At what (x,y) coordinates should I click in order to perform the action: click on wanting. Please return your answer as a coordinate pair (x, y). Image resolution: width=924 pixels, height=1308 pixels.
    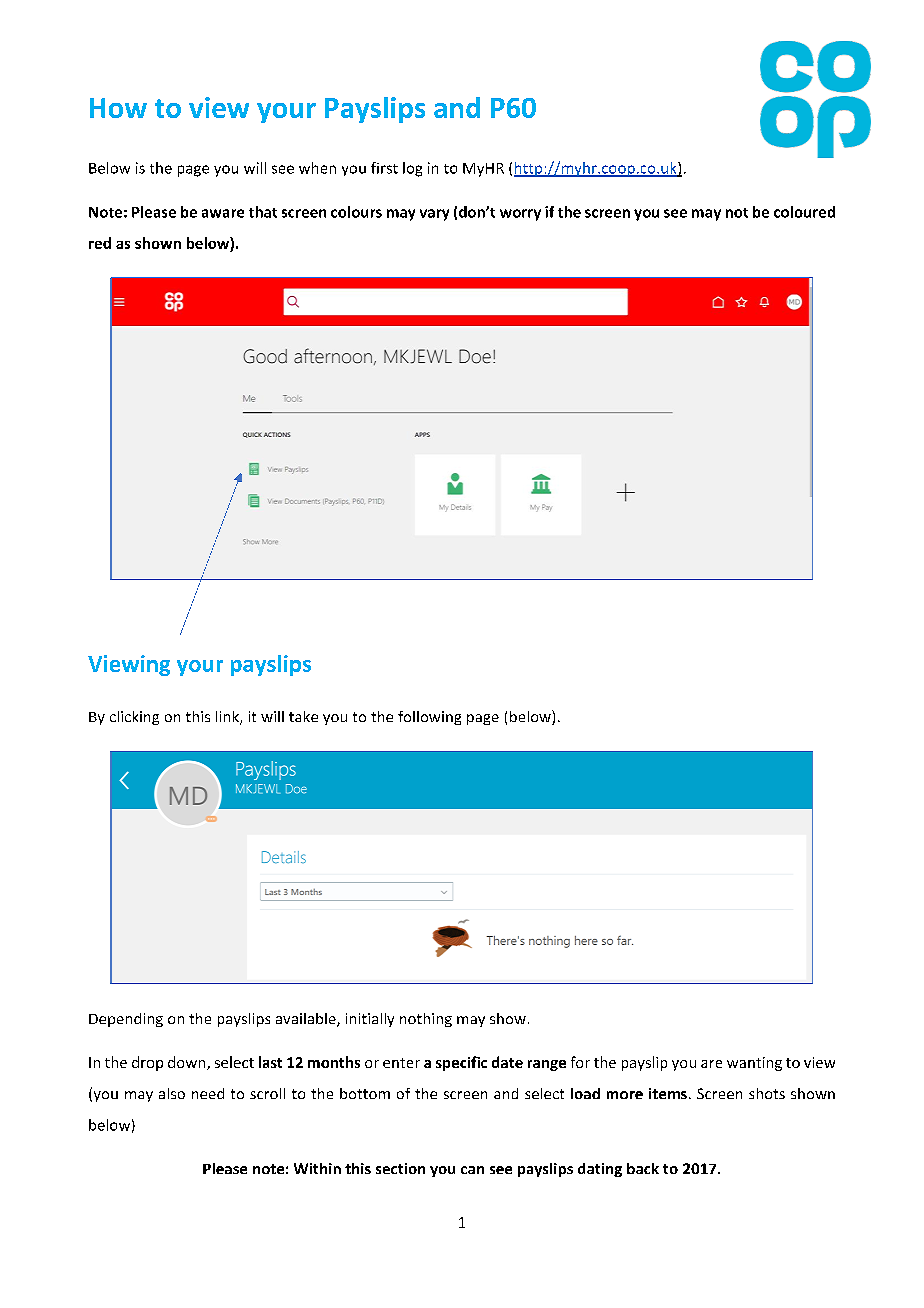
    Looking at the image, I should click on (754, 1064).
